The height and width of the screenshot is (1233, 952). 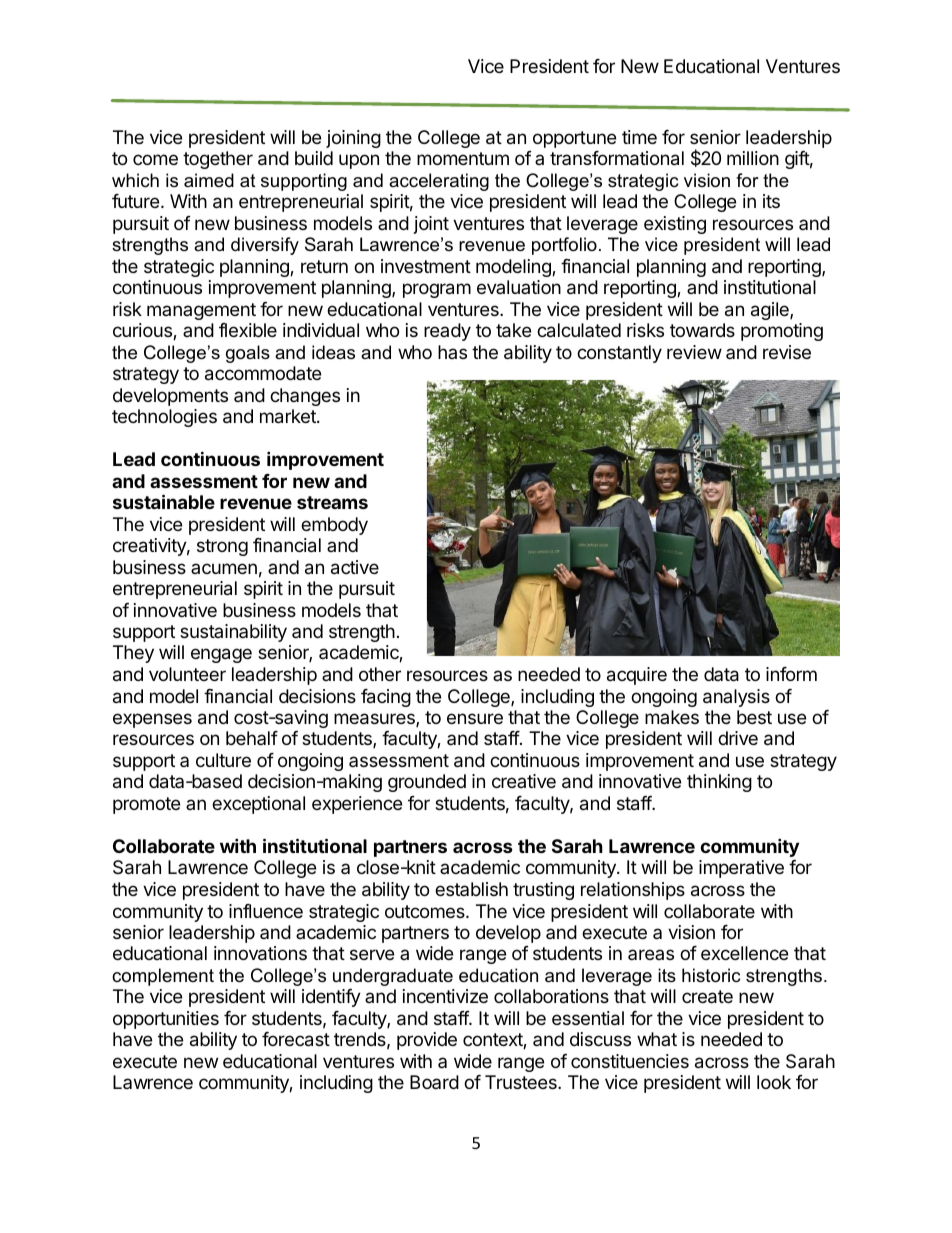 What do you see at coordinates (463, 158) in the screenshot?
I see `momentum` at bounding box center [463, 158].
